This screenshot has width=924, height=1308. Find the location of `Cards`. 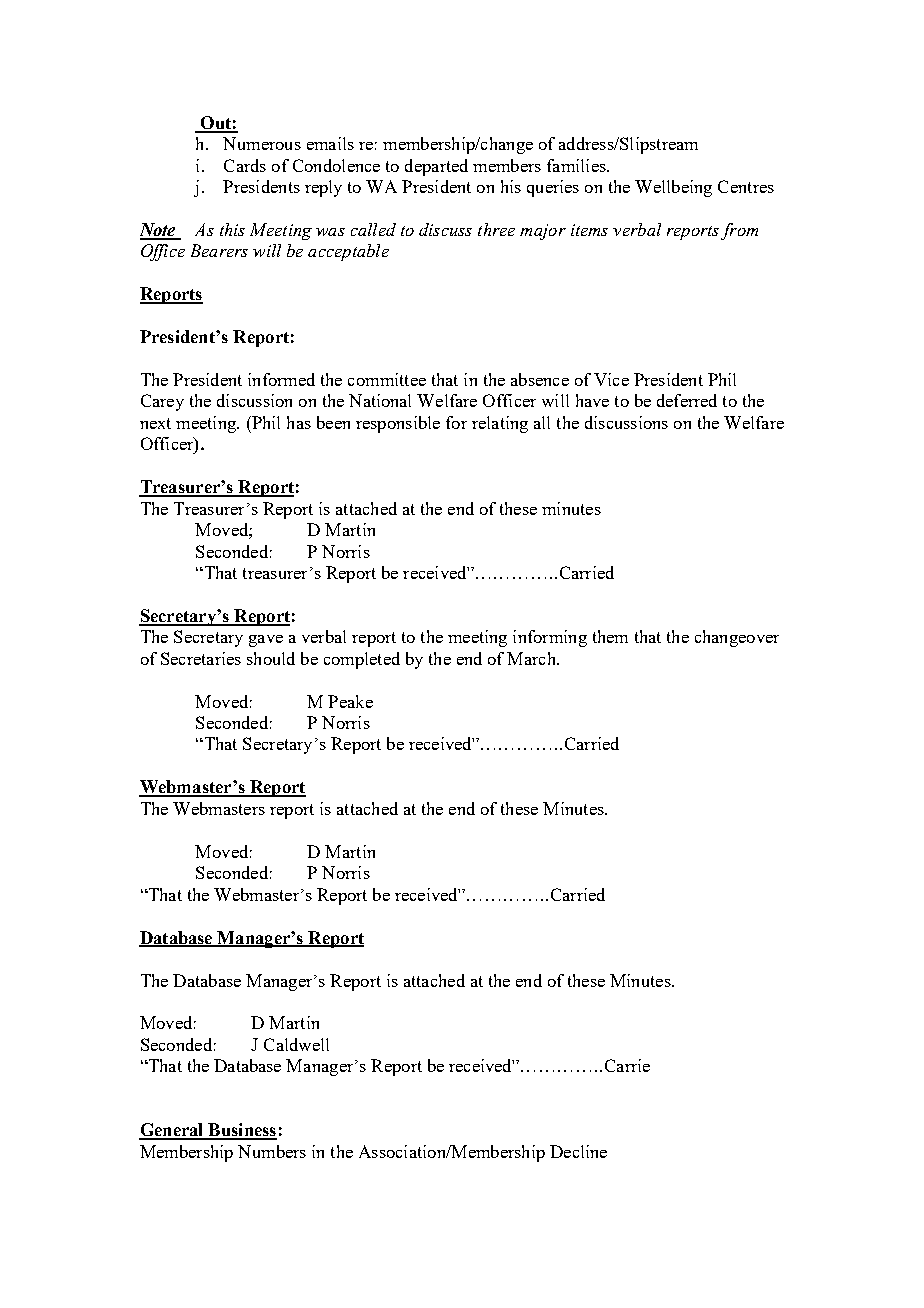

Cards is located at coordinates (245, 165).
